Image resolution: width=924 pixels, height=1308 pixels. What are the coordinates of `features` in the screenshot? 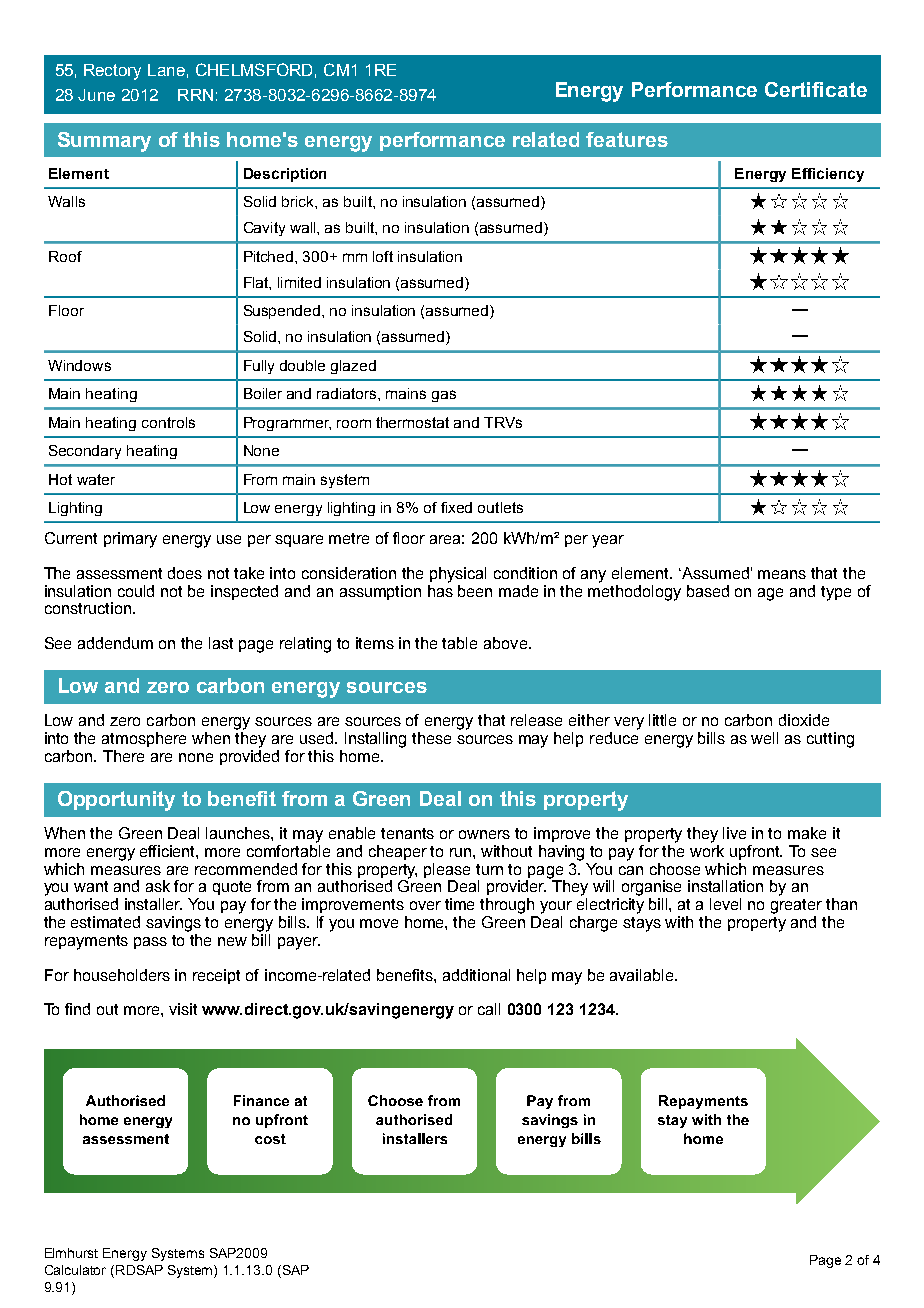 It's located at (627, 139).
